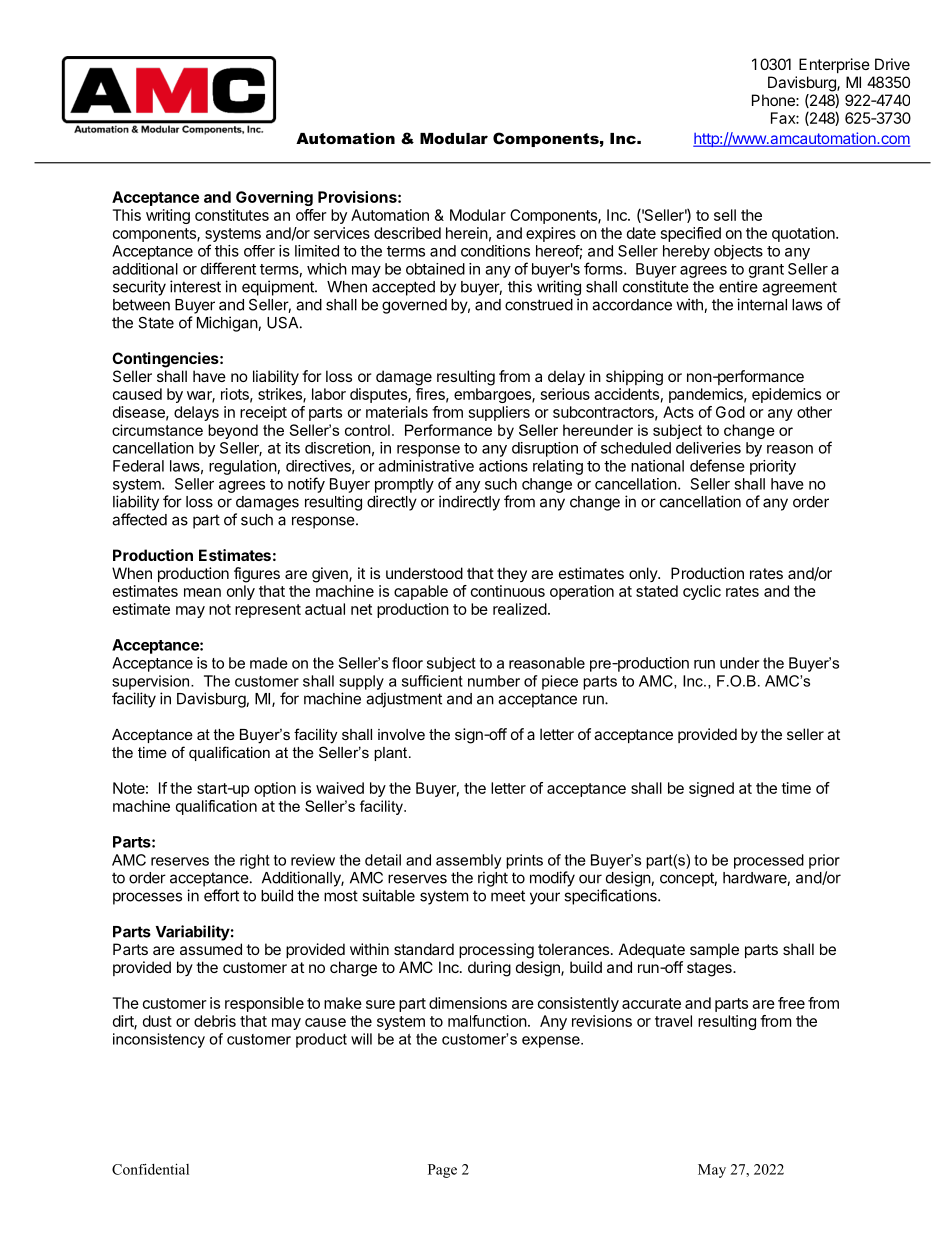 This page has height=1233, width=952. I want to click on Governing, so click(274, 198).
